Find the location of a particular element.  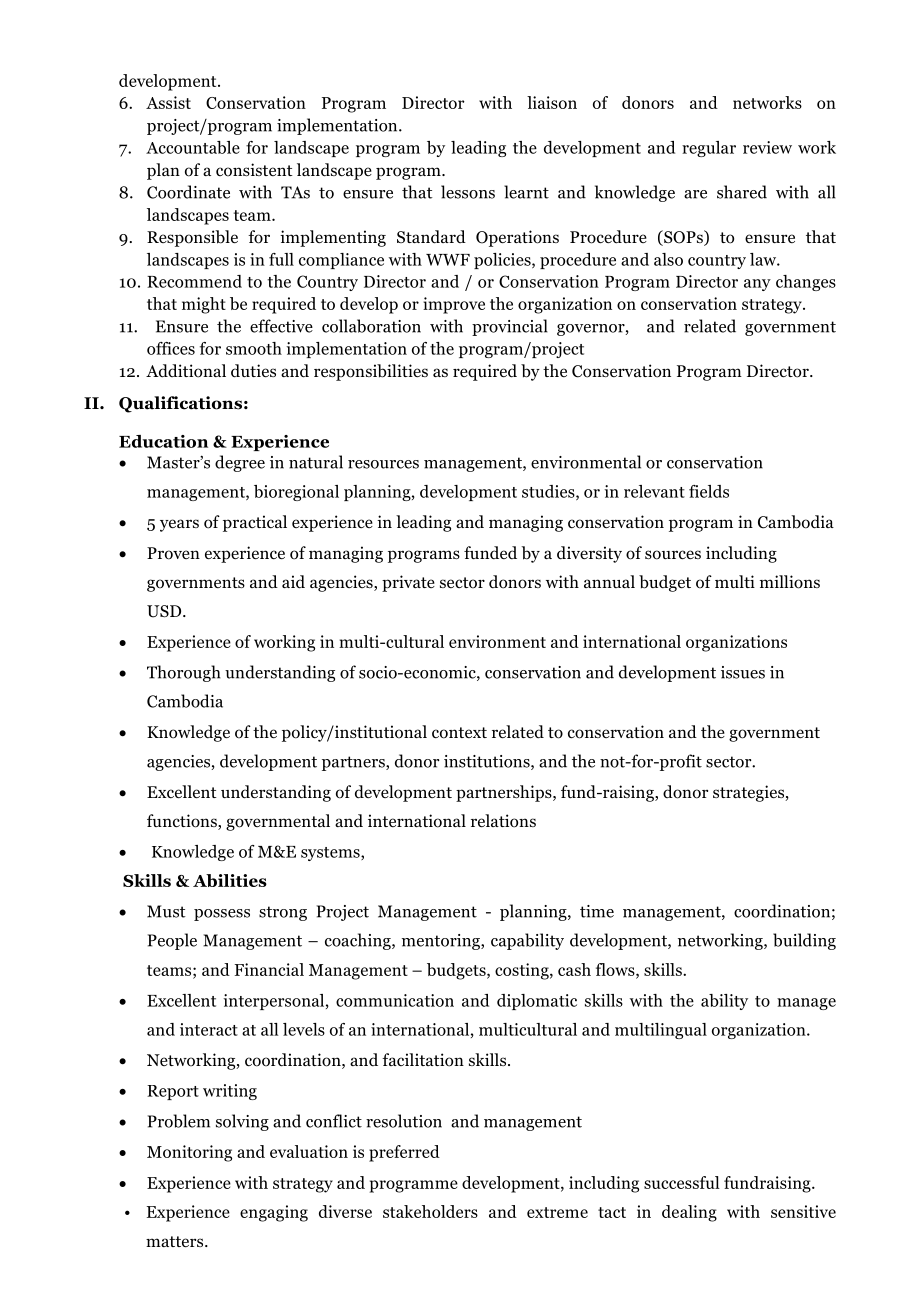

lessons is located at coordinates (468, 192).
